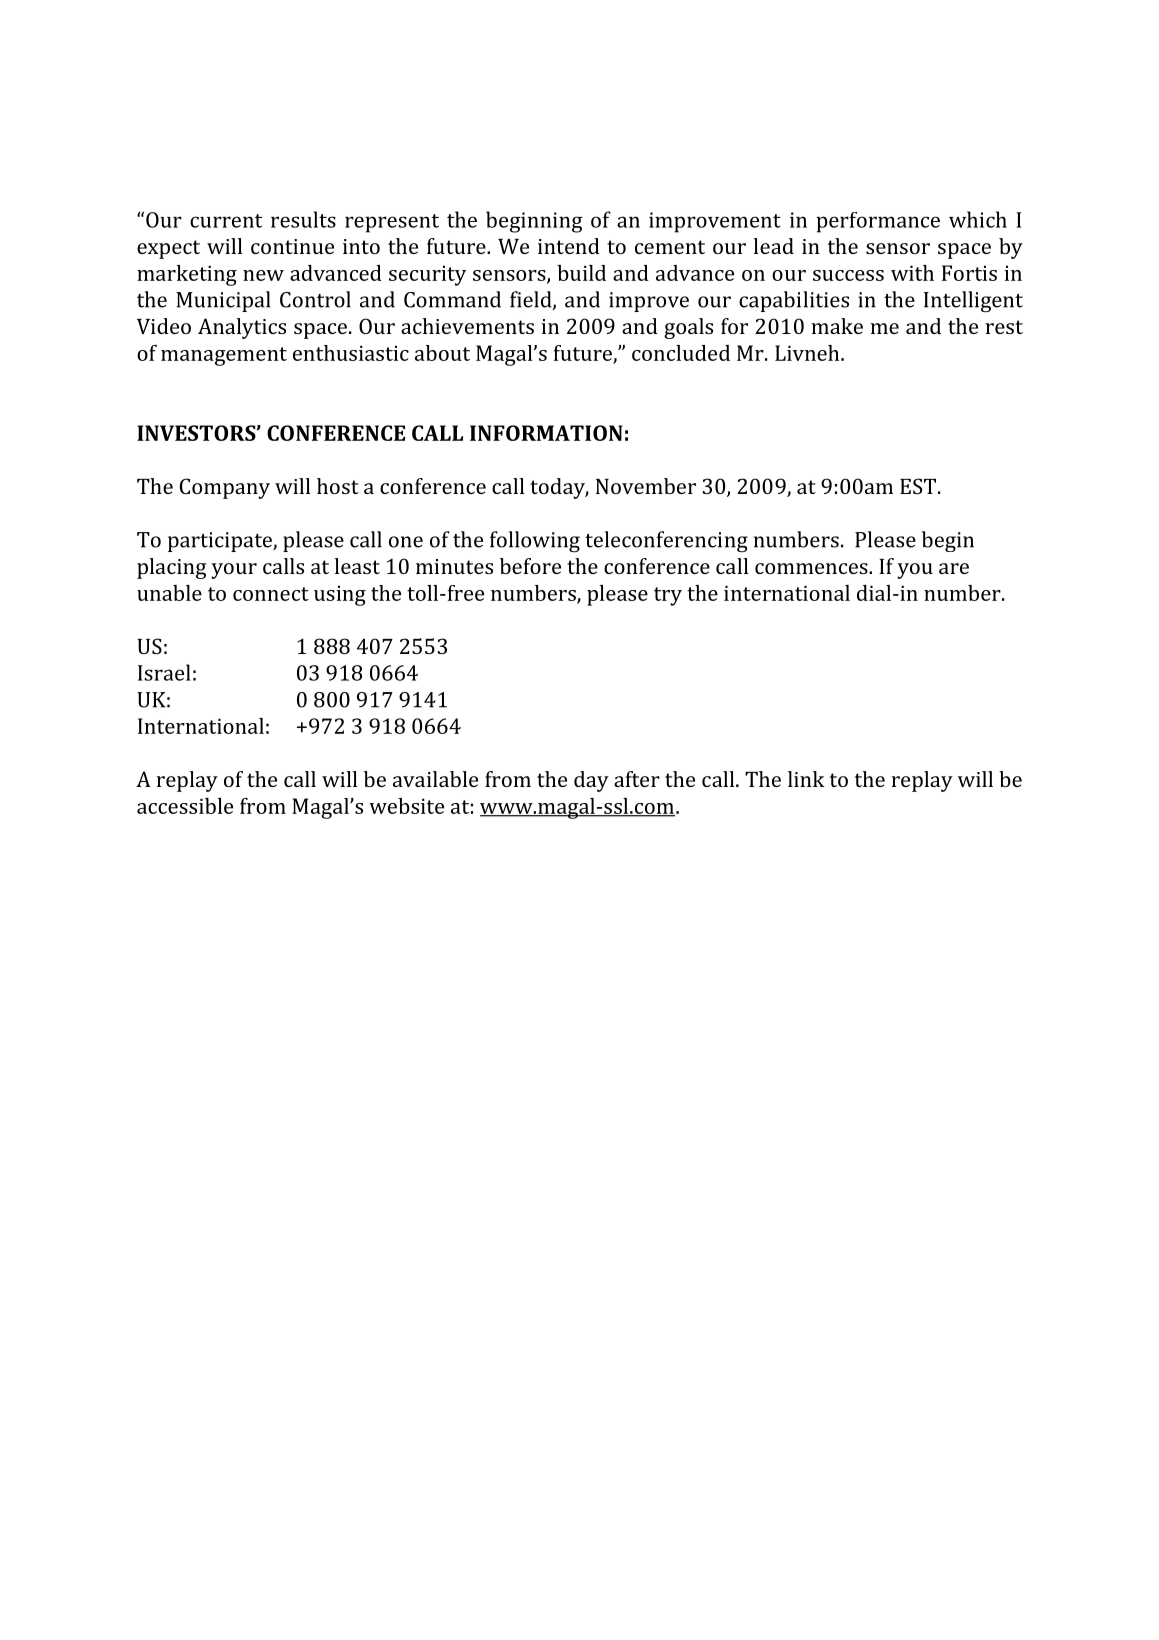 This screenshot has width=1159, height=1640. Describe the element at coordinates (878, 222) in the screenshot. I see `performance` at that location.
